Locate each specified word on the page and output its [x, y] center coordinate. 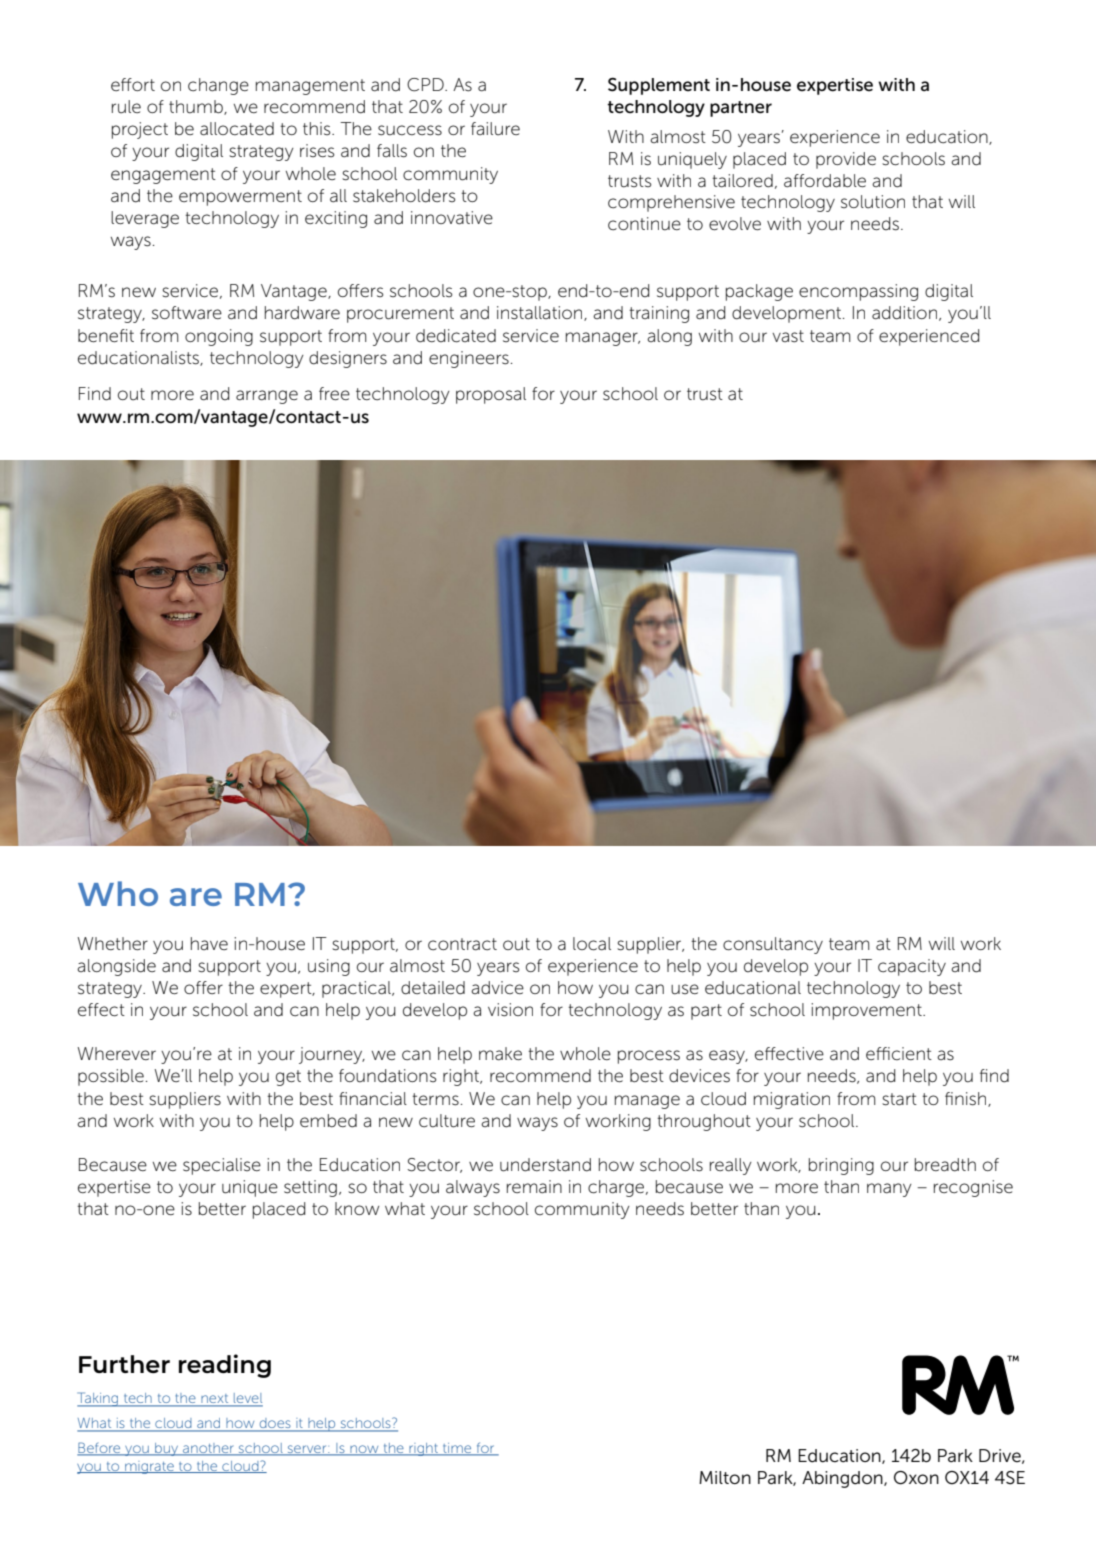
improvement [867, 1011]
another [208, 1449]
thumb [197, 107]
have [209, 943]
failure [495, 129]
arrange [267, 397]
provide [846, 160]
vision [510, 1010]
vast [788, 336]
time [457, 1449]
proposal [491, 395]
